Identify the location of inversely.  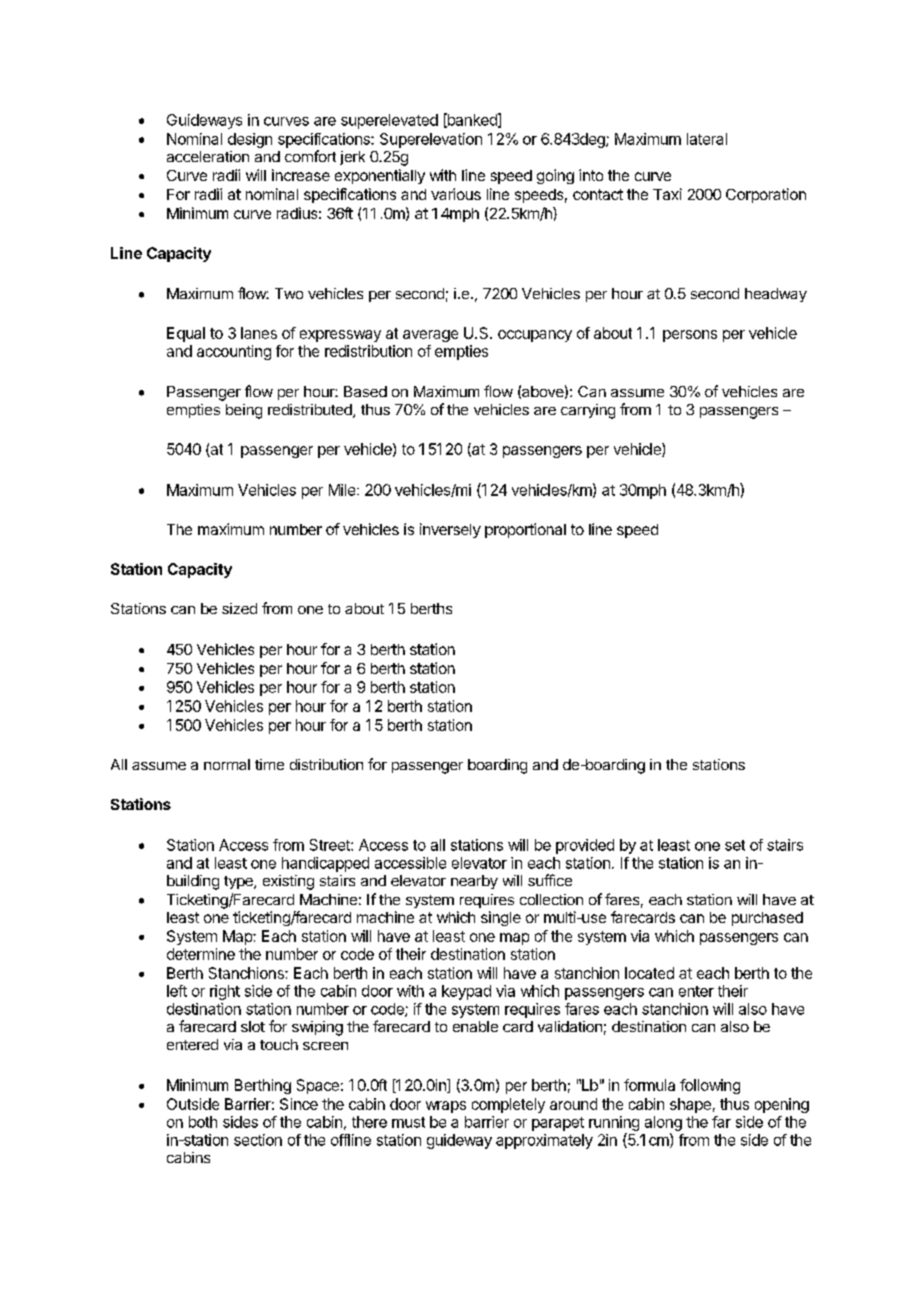
(450, 530).
